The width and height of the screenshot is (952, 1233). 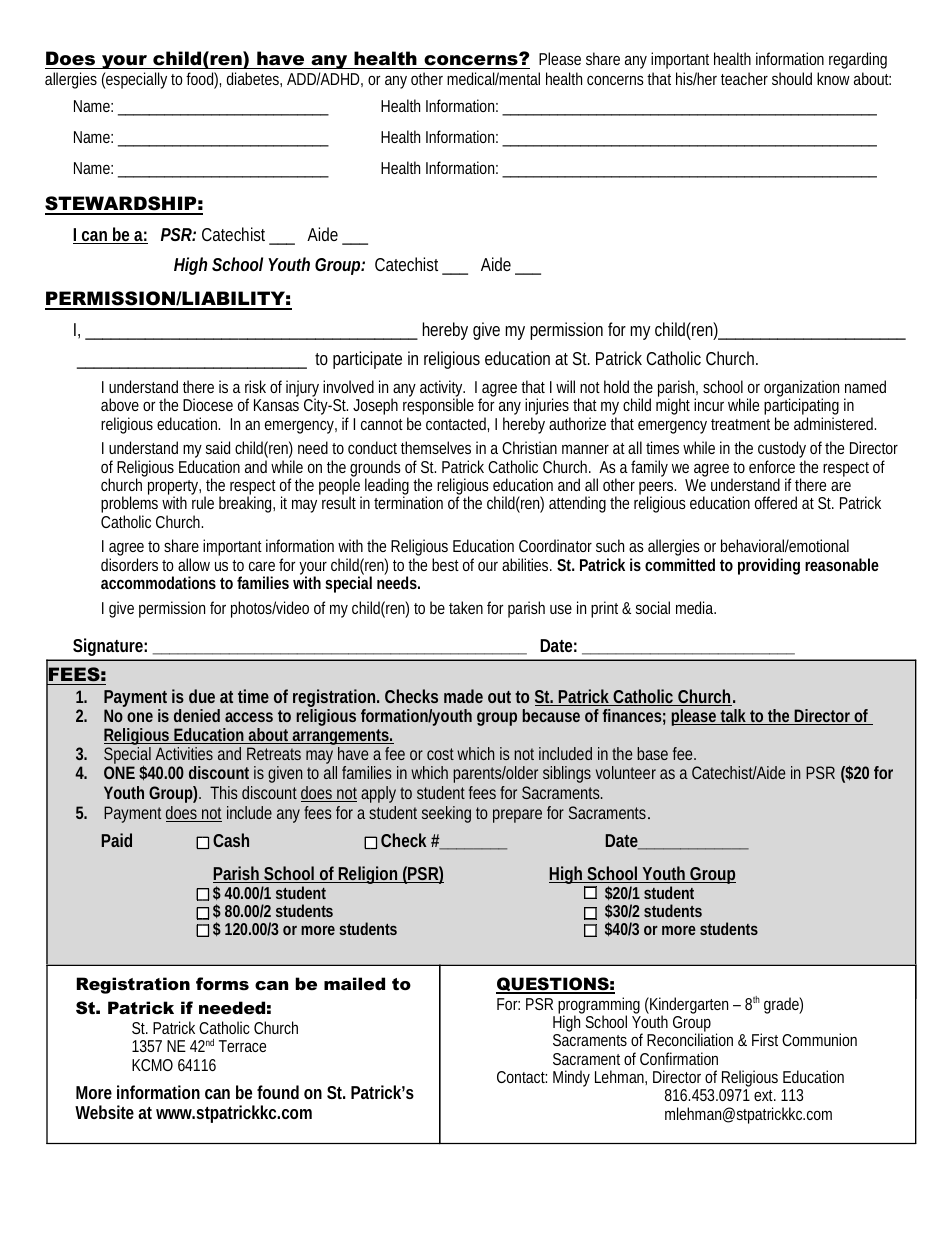 What do you see at coordinates (194, 564) in the screenshot?
I see `allow` at bounding box center [194, 564].
